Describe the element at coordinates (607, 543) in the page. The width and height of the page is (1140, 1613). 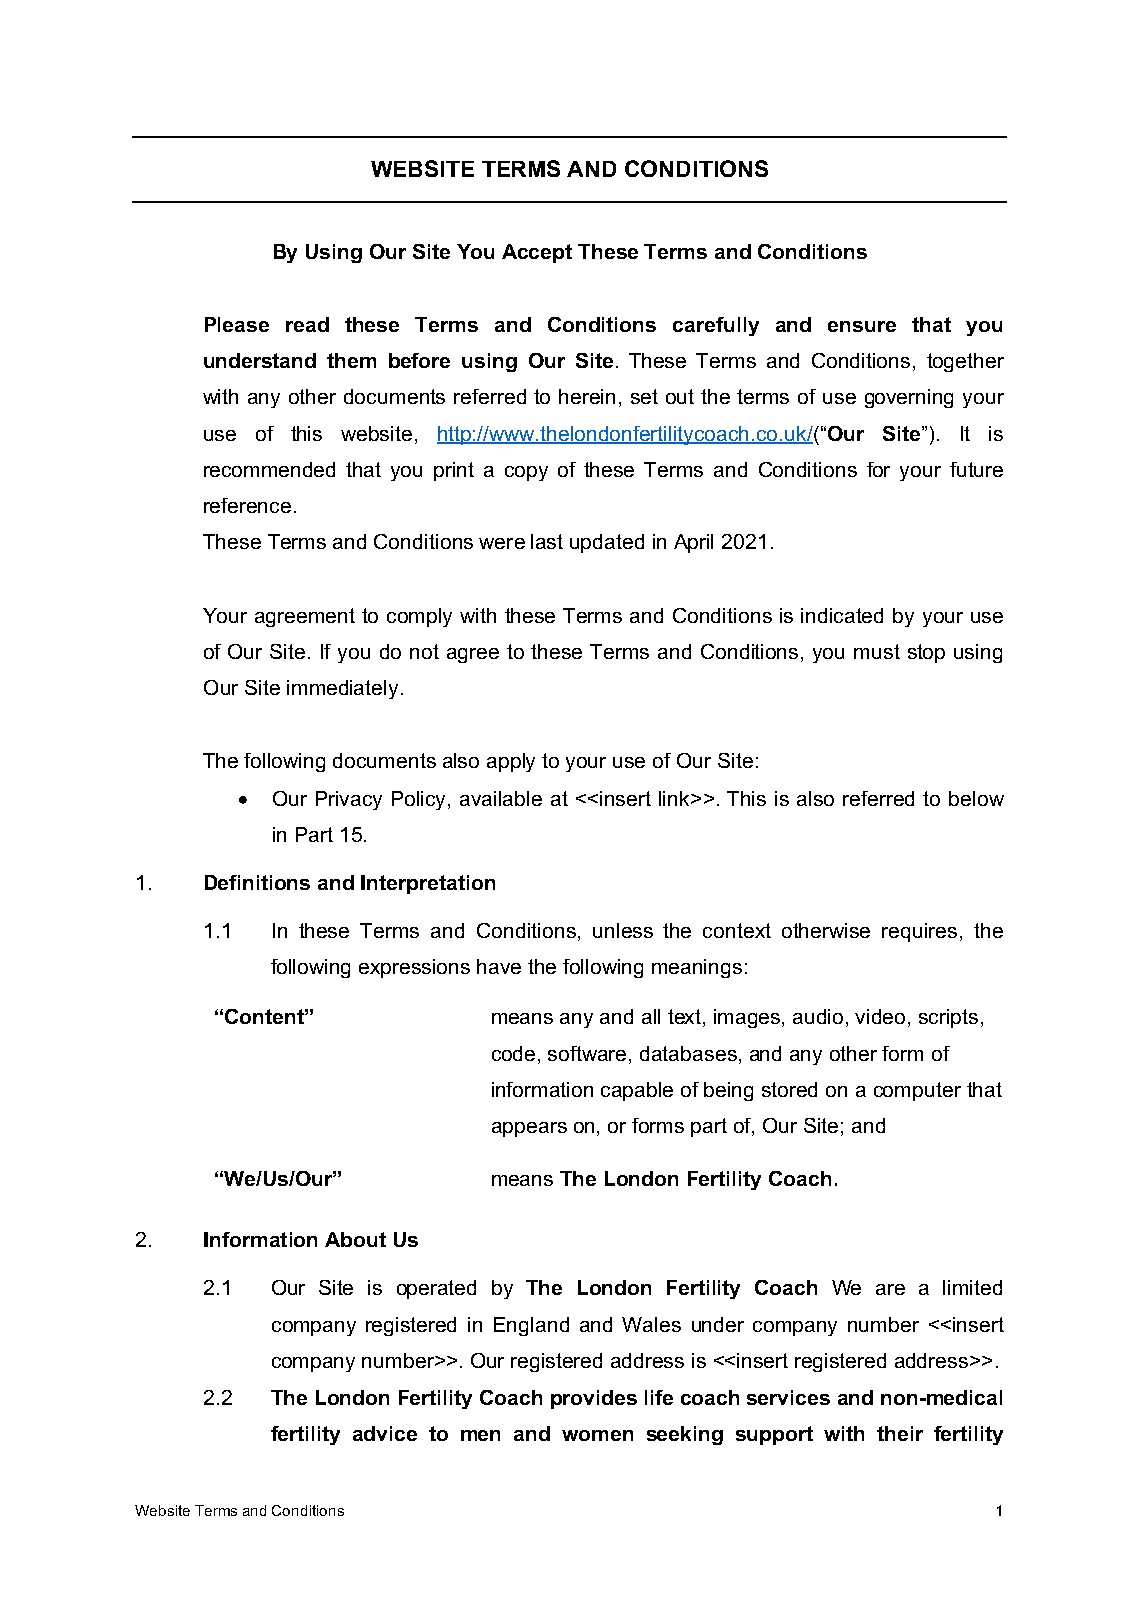
I see `updated` at that location.
